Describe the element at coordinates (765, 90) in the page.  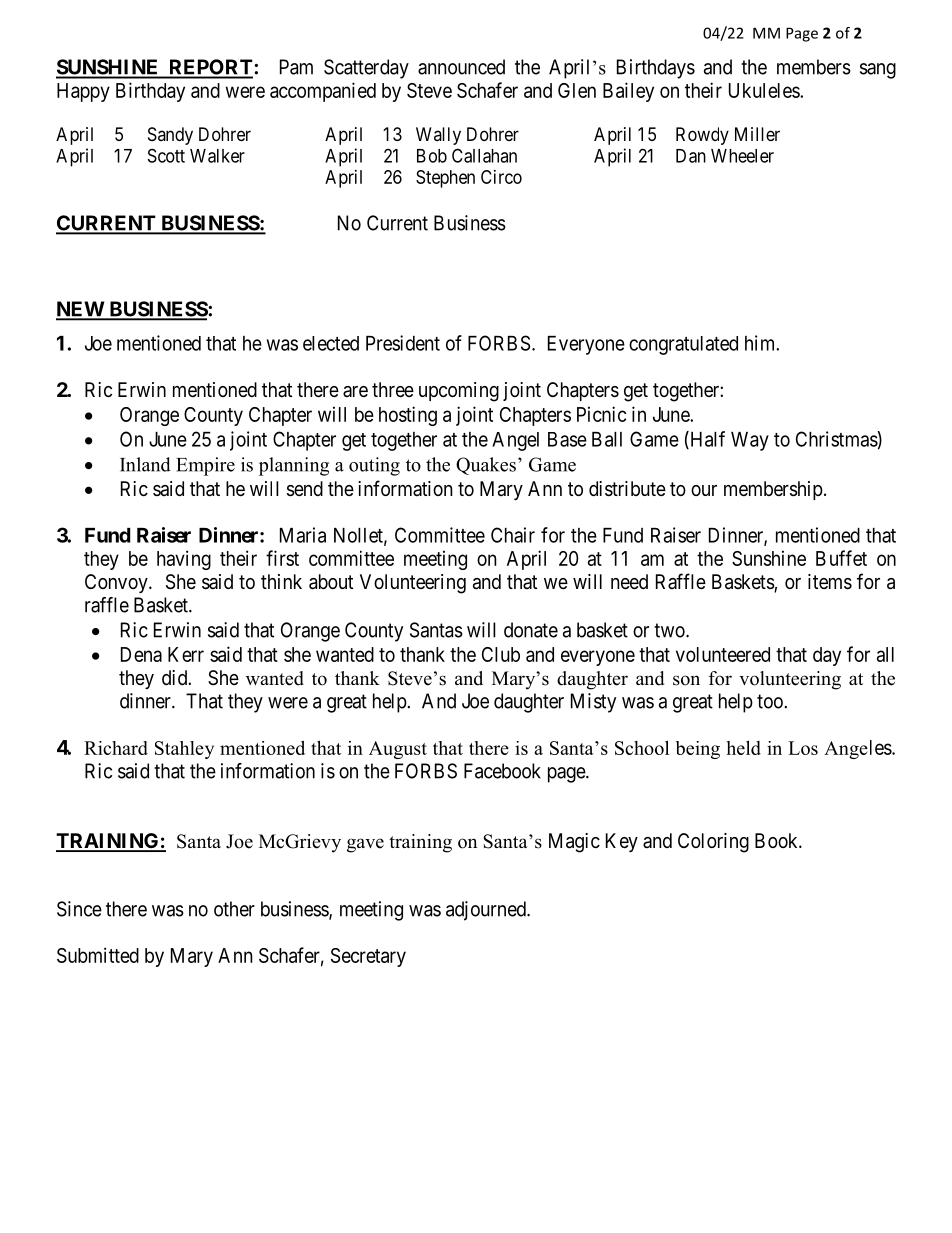
I see `Ukuleles` at that location.
